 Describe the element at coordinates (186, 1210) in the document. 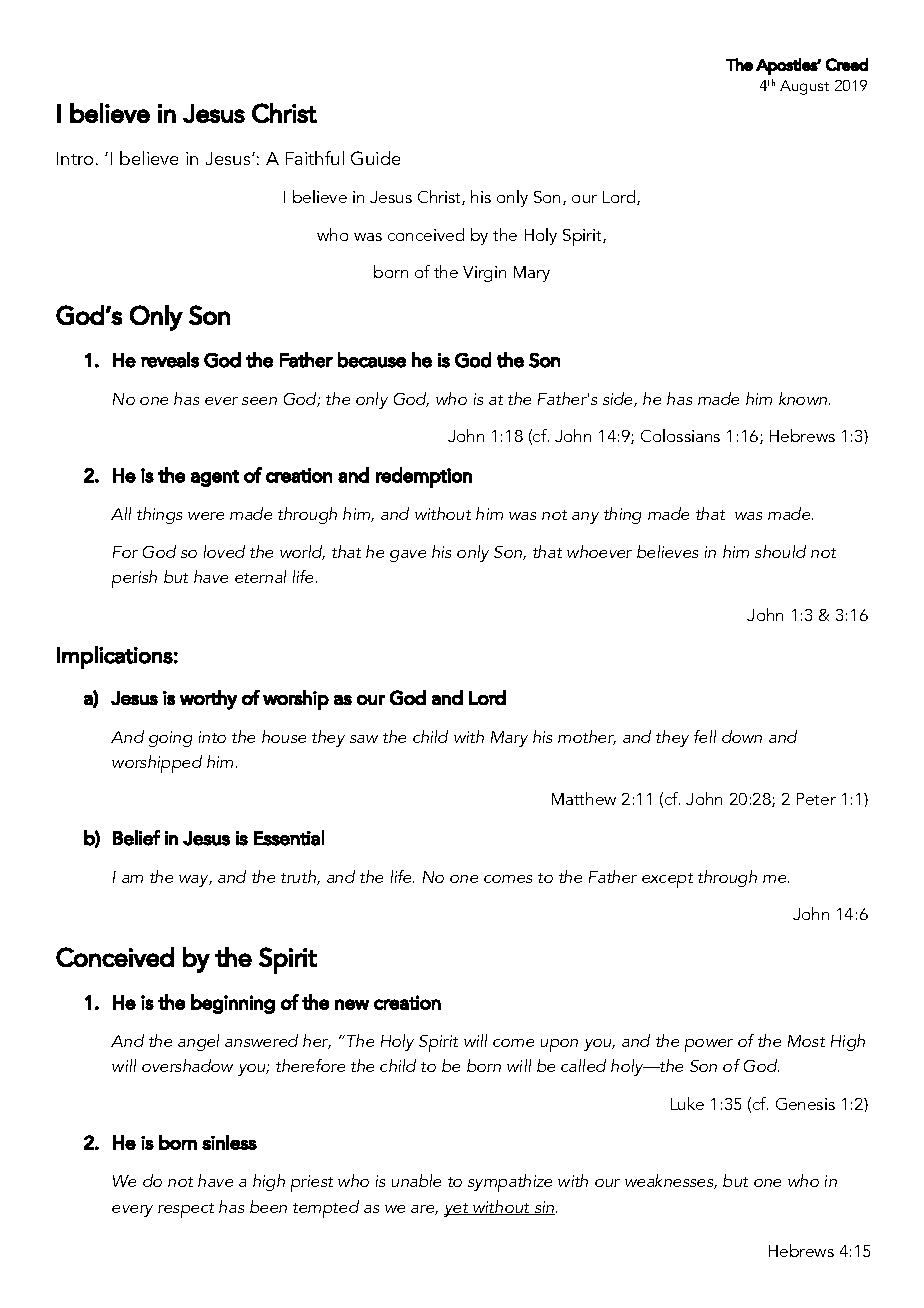

I see `respect` at that location.
